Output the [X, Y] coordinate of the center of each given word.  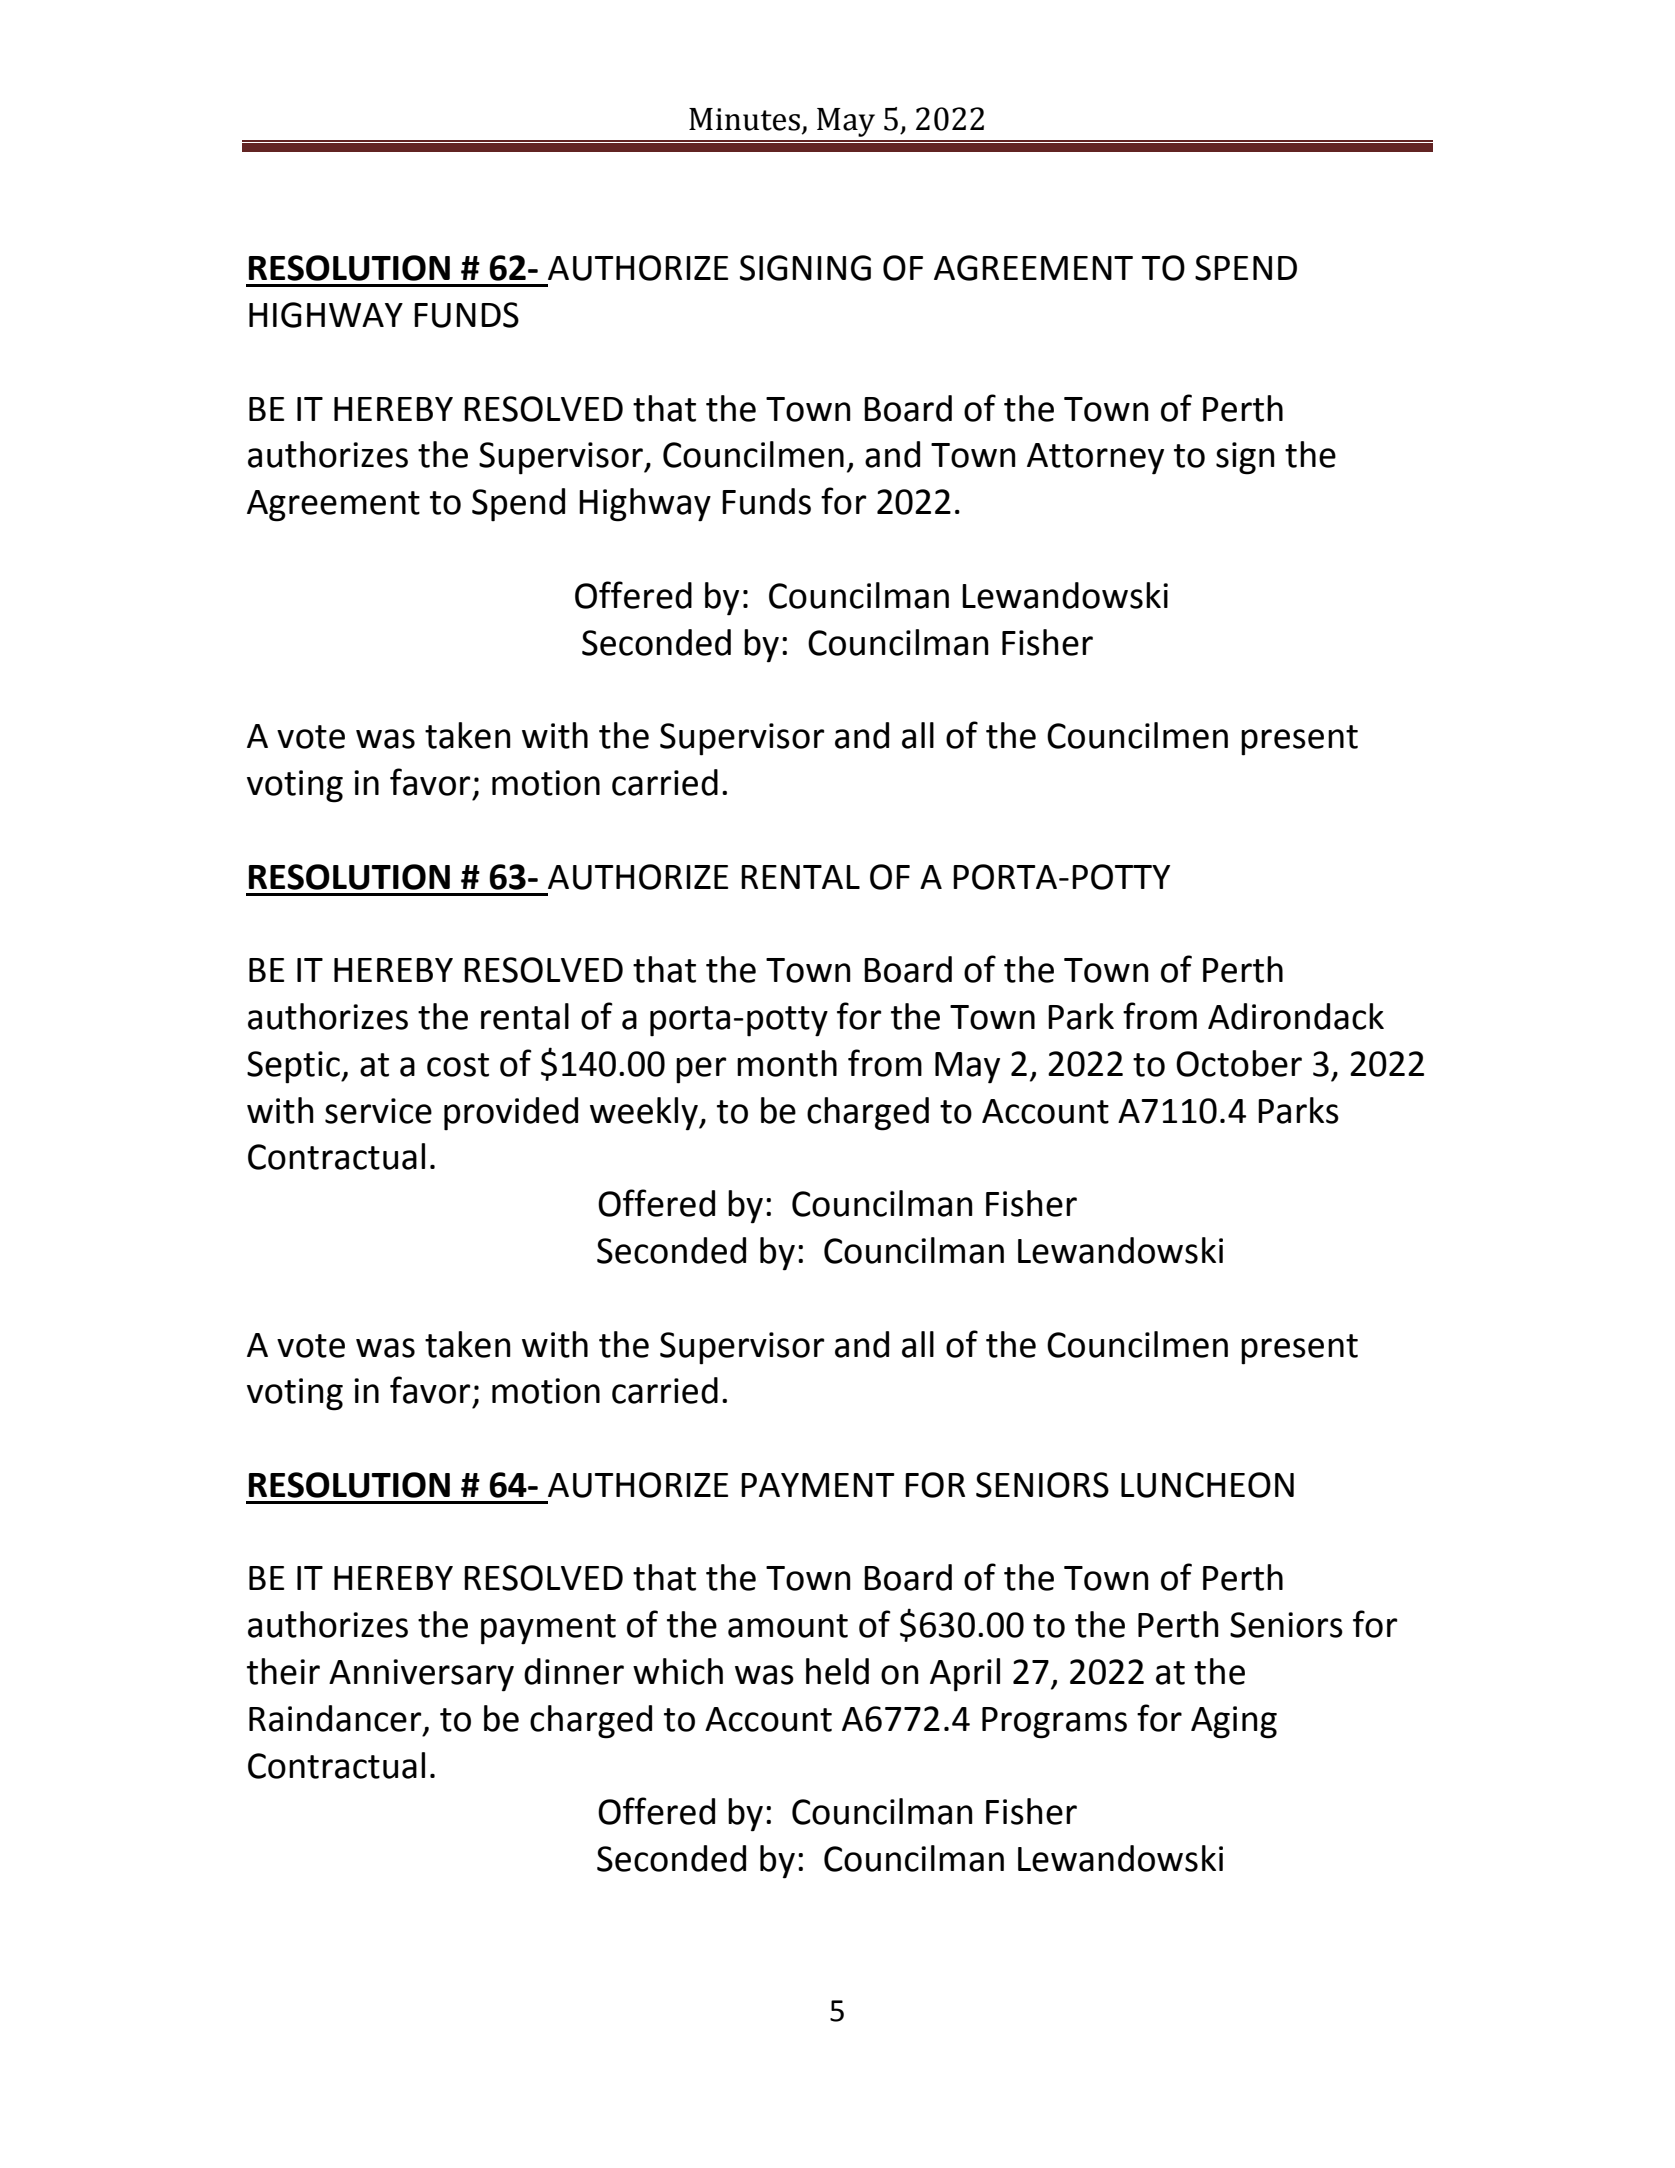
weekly [645, 1114]
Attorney [1095, 459]
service [378, 1111]
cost [458, 1065]
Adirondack [1296, 1016]
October [1239, 1063]
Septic [294, 1067]
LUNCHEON [1207, 1485]
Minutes [746, 120]
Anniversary [421, 1675]
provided [511, 1114]
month [787, 1063]
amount [788, 1626]
